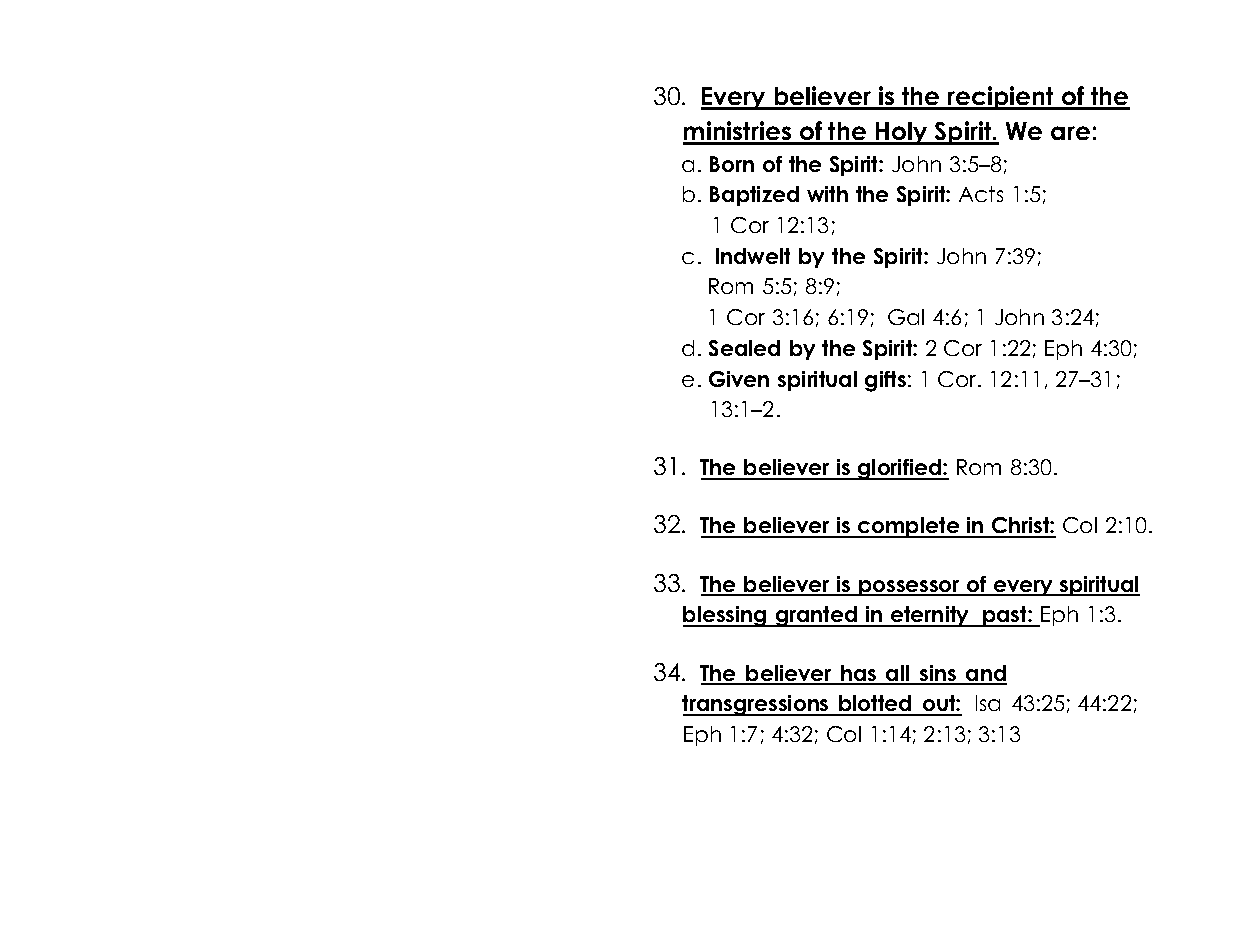 The width and height of the screenshot is (1233, 952). I want to click on Gal, so click(906, 317).
